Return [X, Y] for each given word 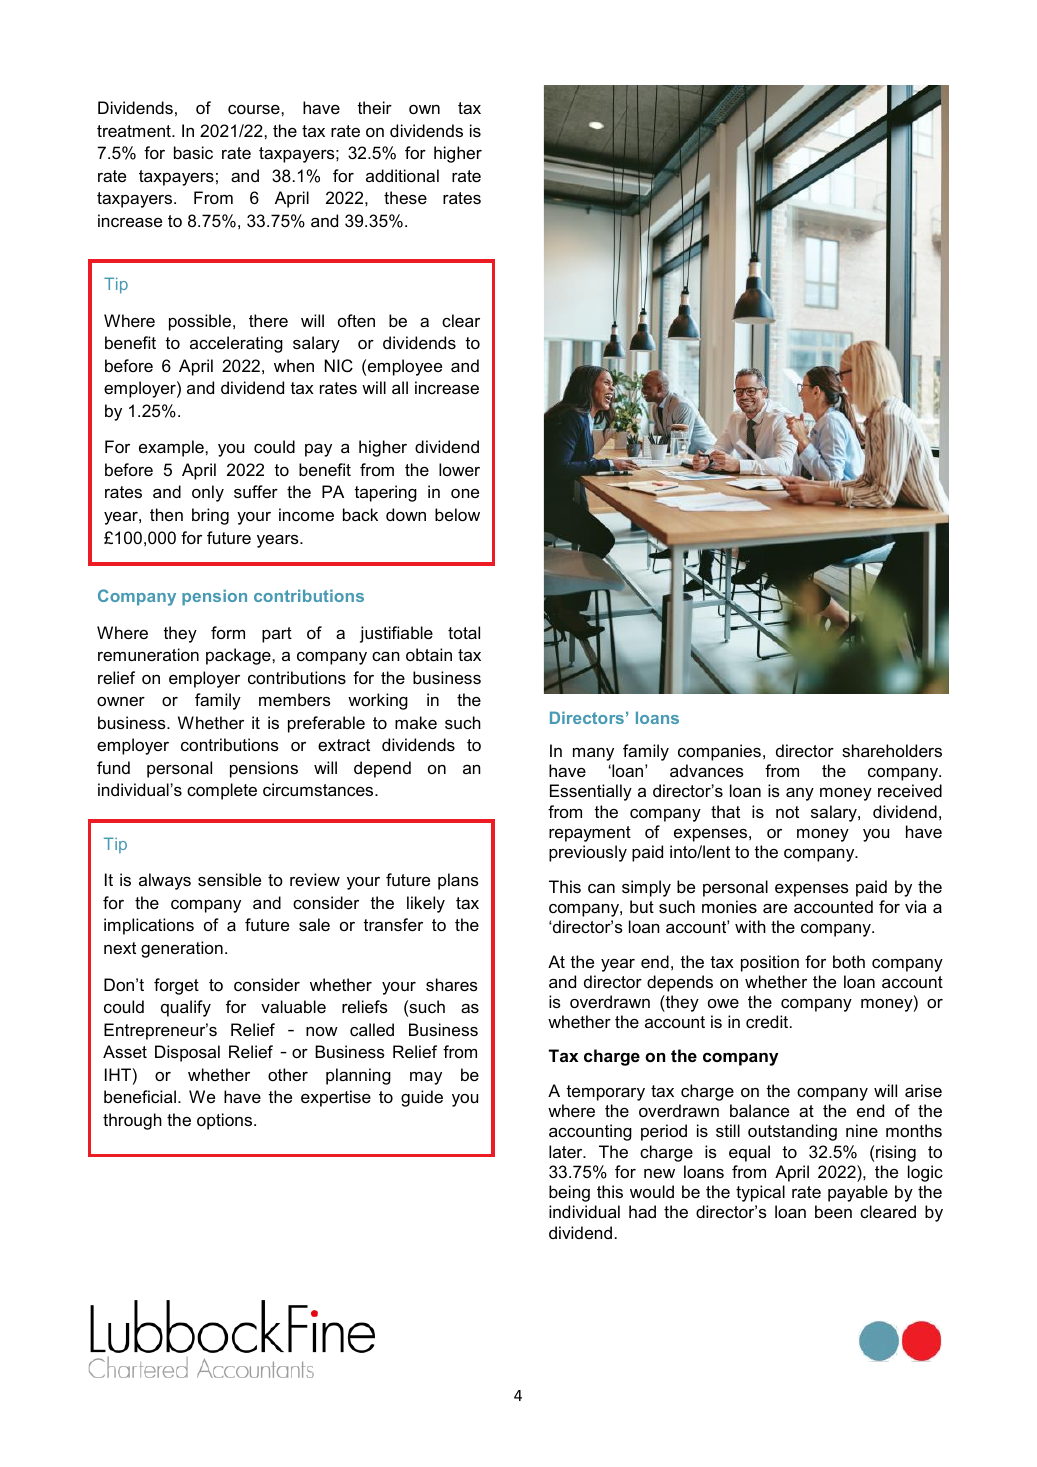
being [569, 1193]
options [226, 1121]
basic [193, 152]
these [405, 197]
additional [402, 175]
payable [858, 1193]
